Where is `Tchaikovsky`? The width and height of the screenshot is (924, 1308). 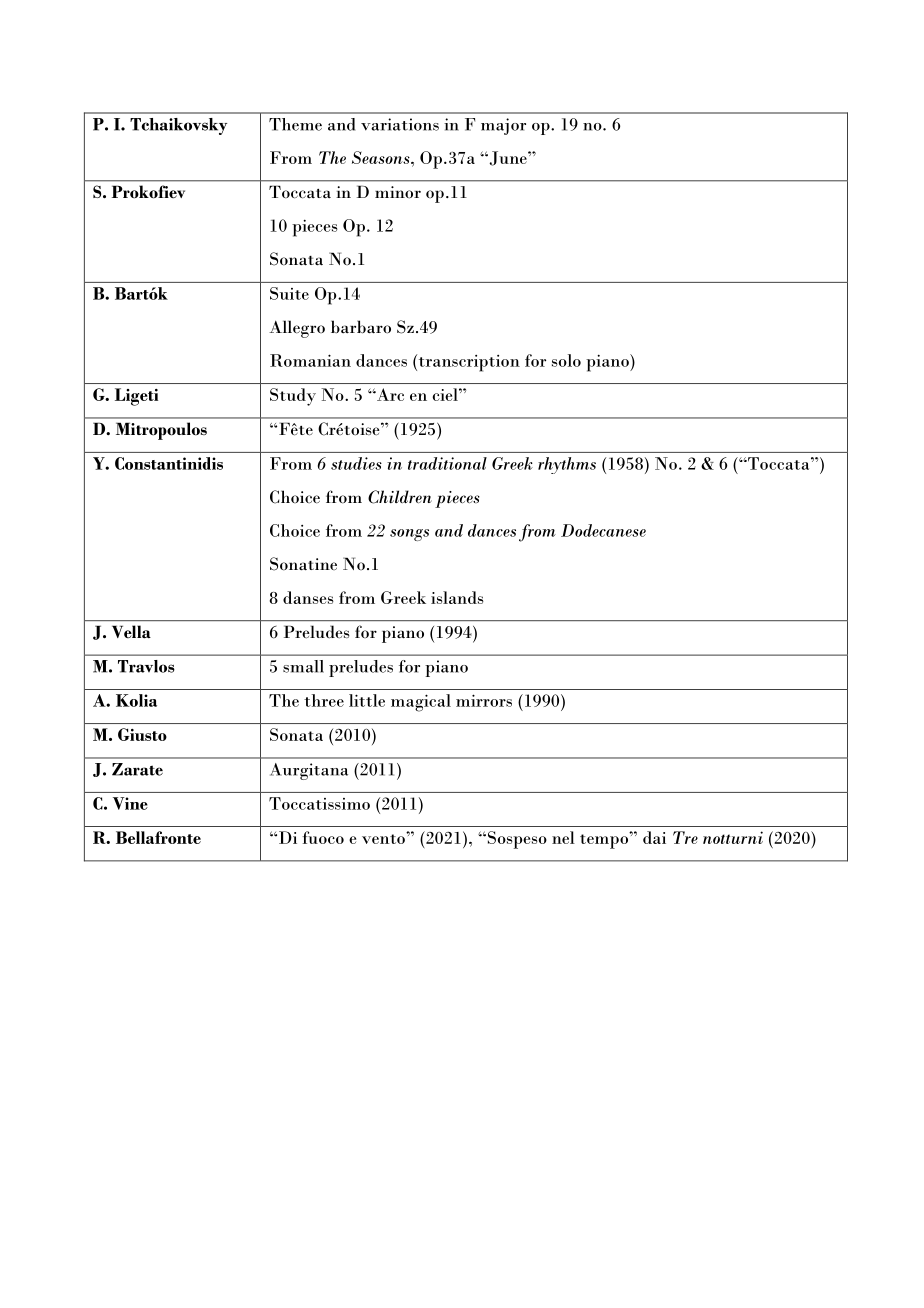 Tchaikovsky is located at coordinates (178, 126).
